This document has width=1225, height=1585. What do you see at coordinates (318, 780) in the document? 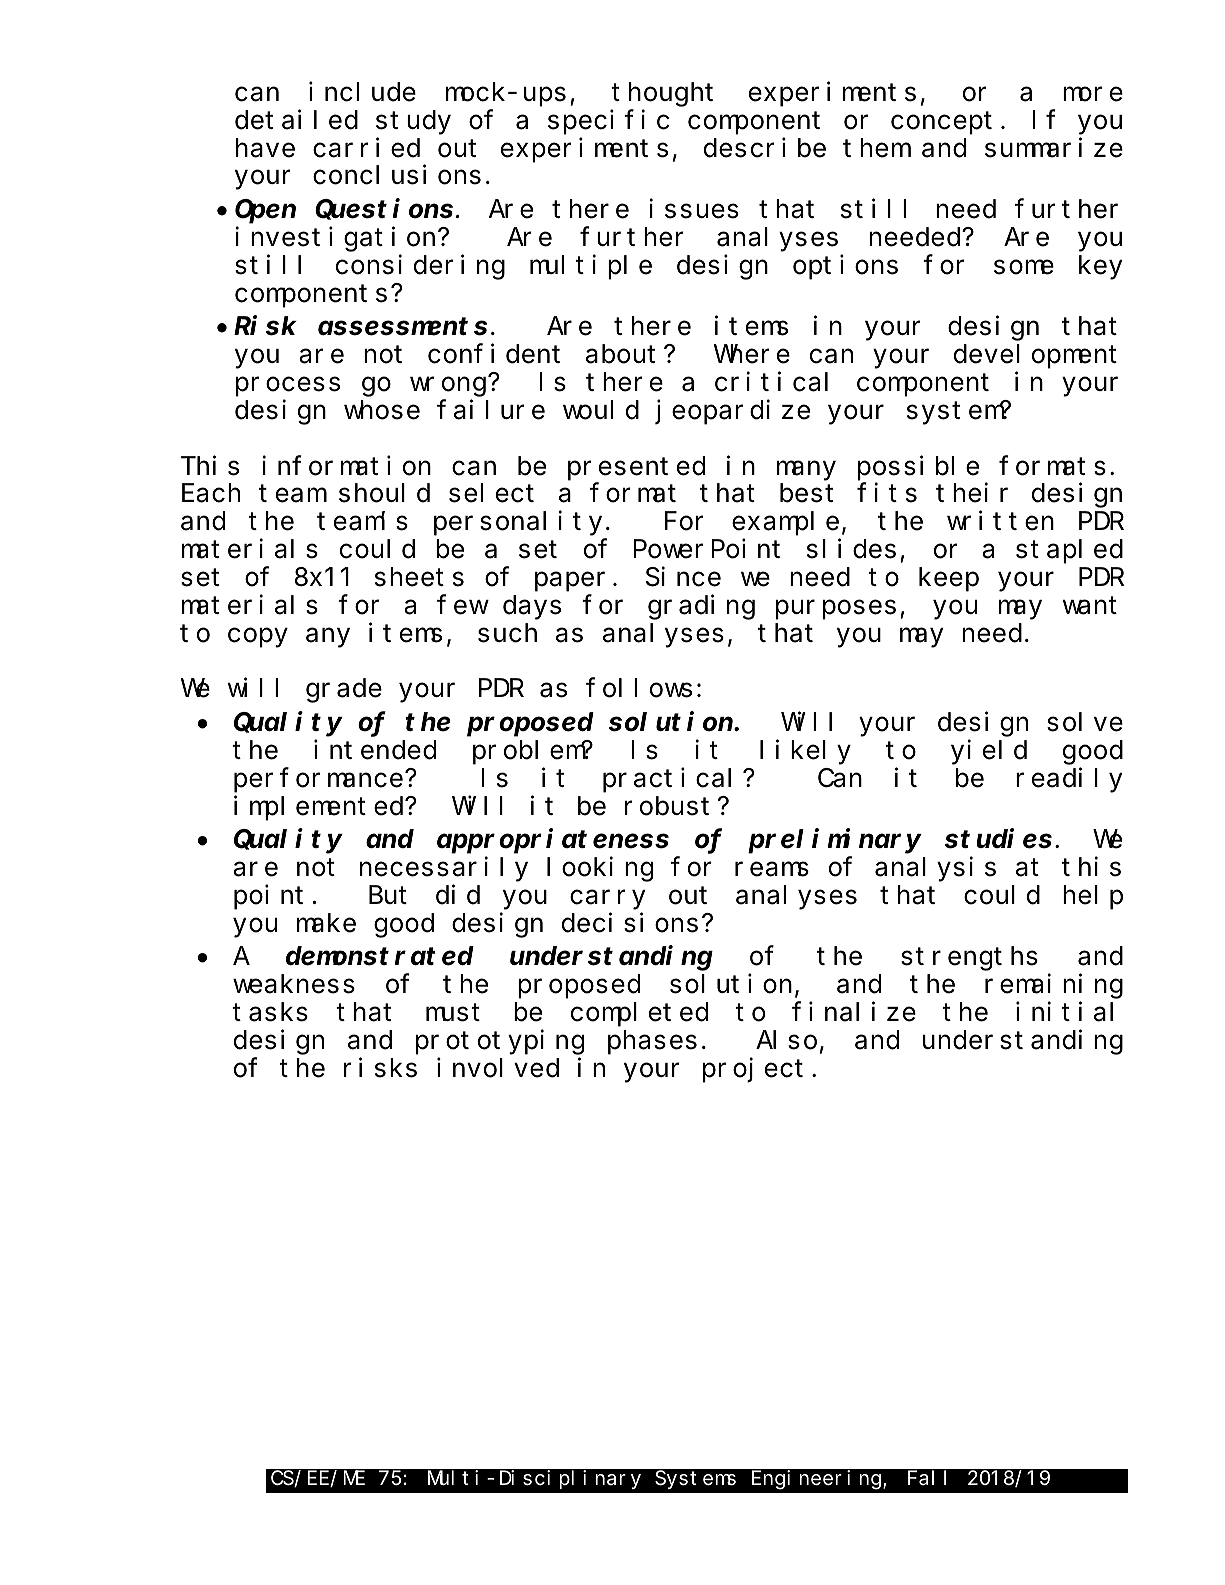
I see `performance` at bounding box center [318, 780].
